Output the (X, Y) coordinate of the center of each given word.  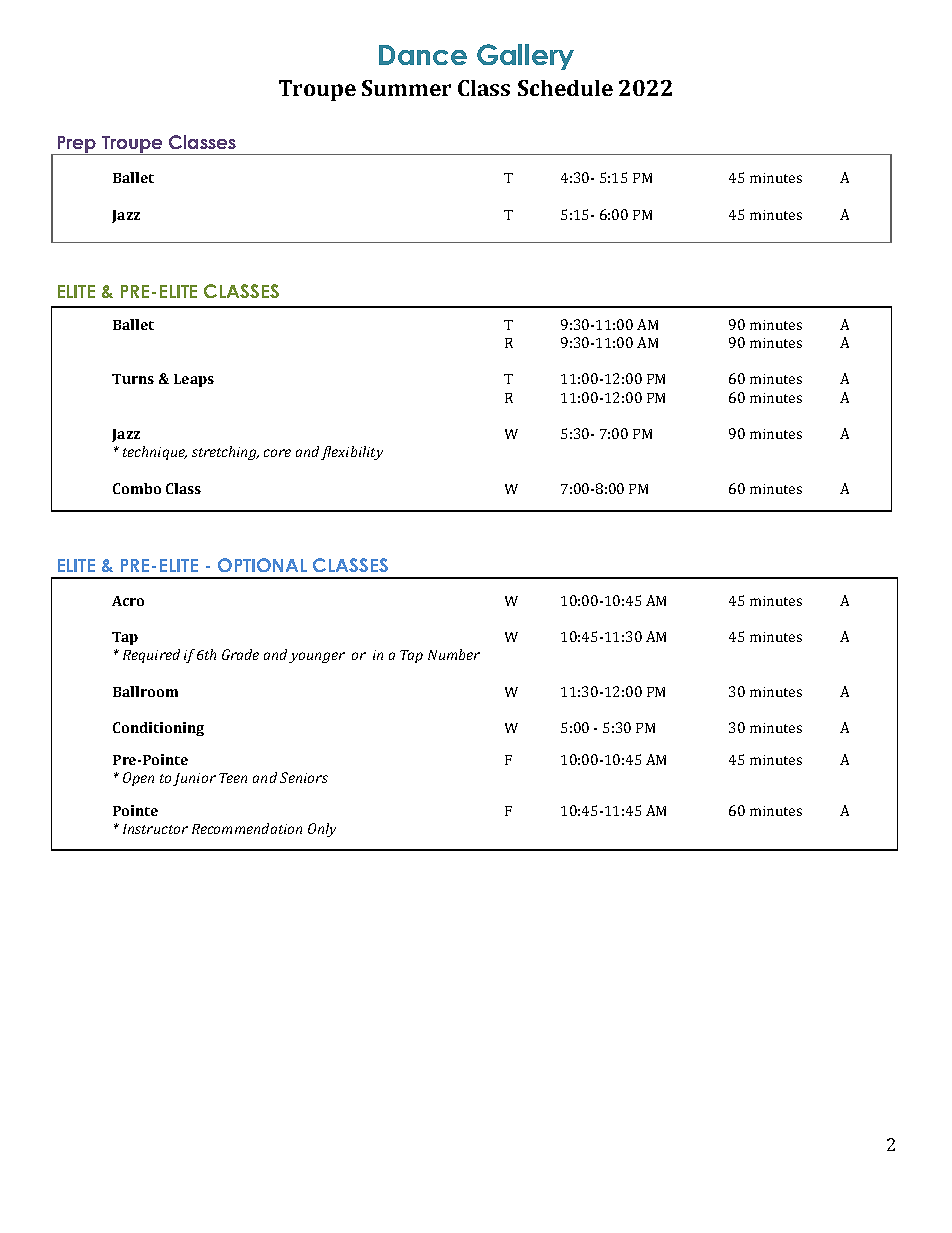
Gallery (525, 57)
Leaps (194, 380)
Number (454, 654)
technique (155, 453)
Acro (128, 601)
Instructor (155, 829)
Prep (76, 145)
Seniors (304, 777)
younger (317, 657)
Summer (406, 88)
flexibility (352, 453)
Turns (133, 379)
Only (322, 830)
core (277, 453)
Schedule (565, 88)
